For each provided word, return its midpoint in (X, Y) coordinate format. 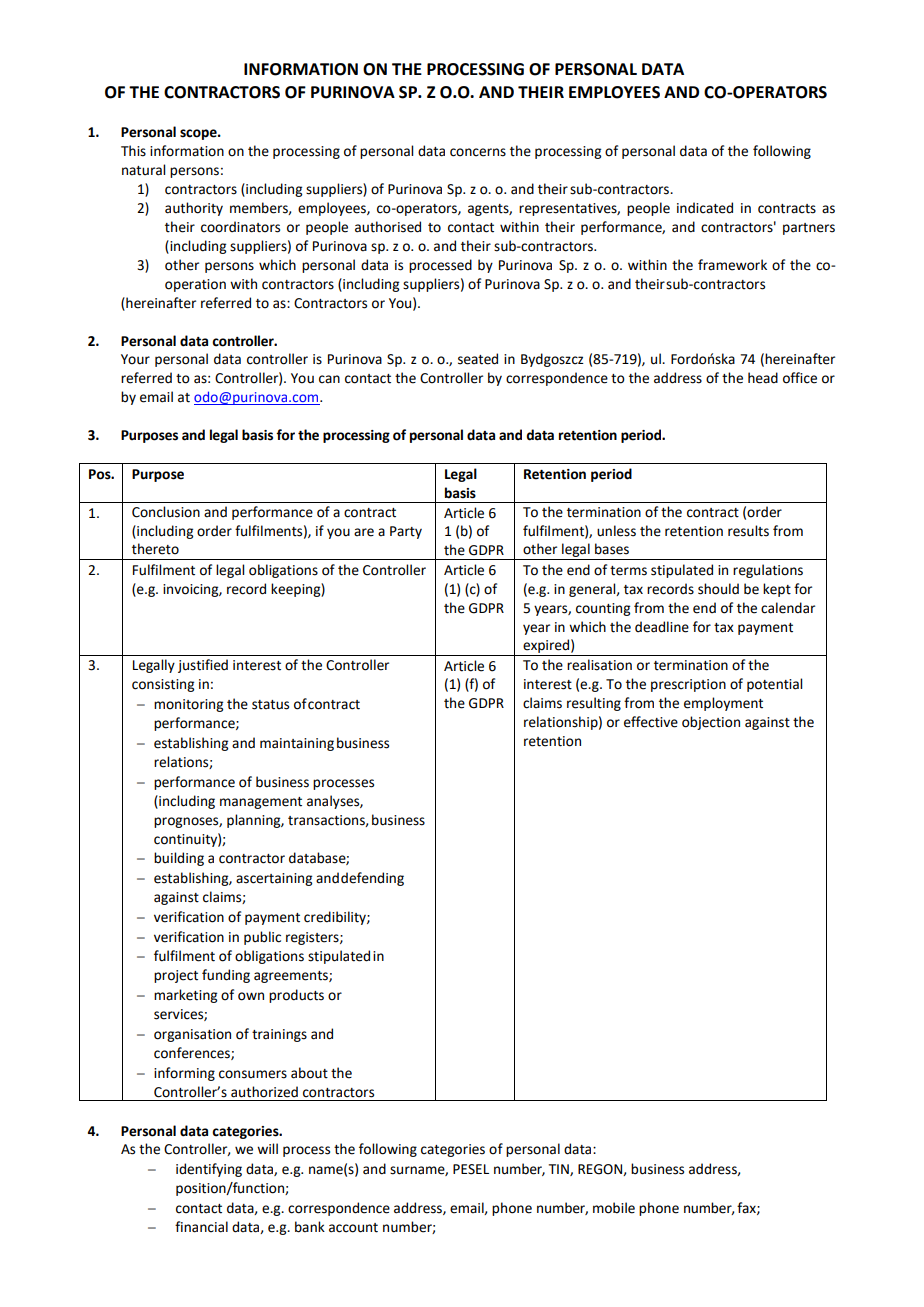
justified (203, 666)
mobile (614, 1208)
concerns (478, 152)
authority (194, 209)
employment (723, 704)
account (353, 1228)
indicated (705, 208)
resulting (594, 704)
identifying (209, 1170)
